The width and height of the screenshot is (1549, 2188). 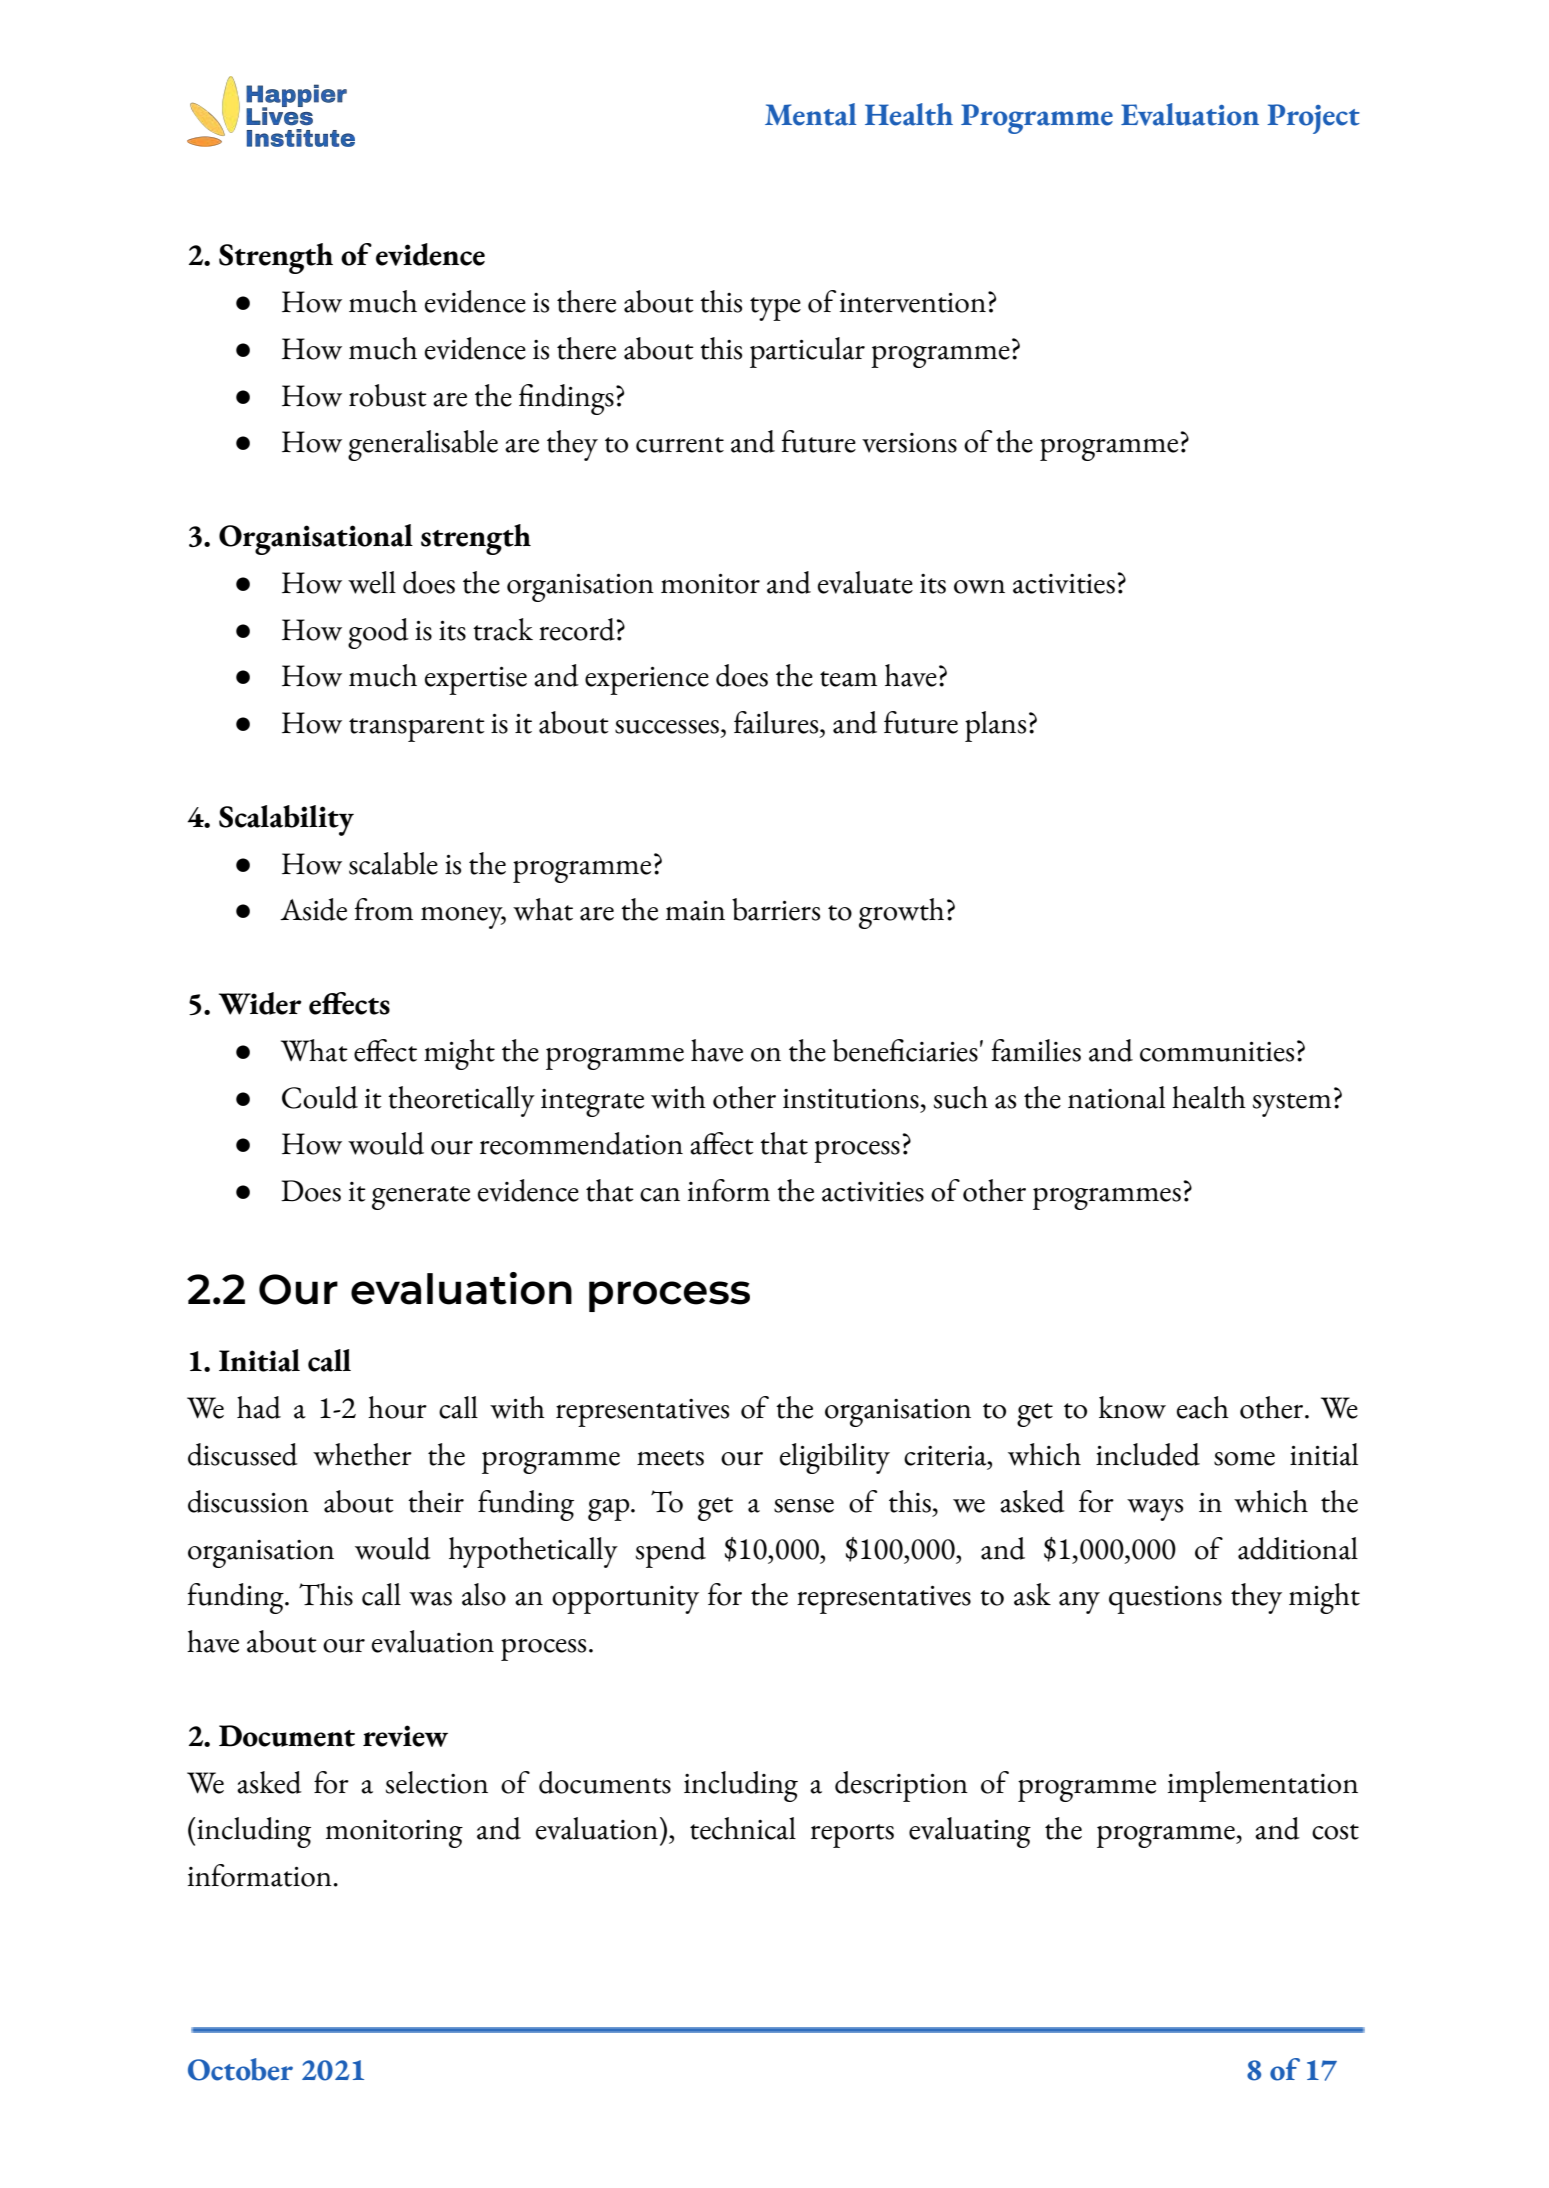 What do you see at coordinates (852, 1836) in the screenshot?
I see `reports` at bounding box center [852, 1836].
